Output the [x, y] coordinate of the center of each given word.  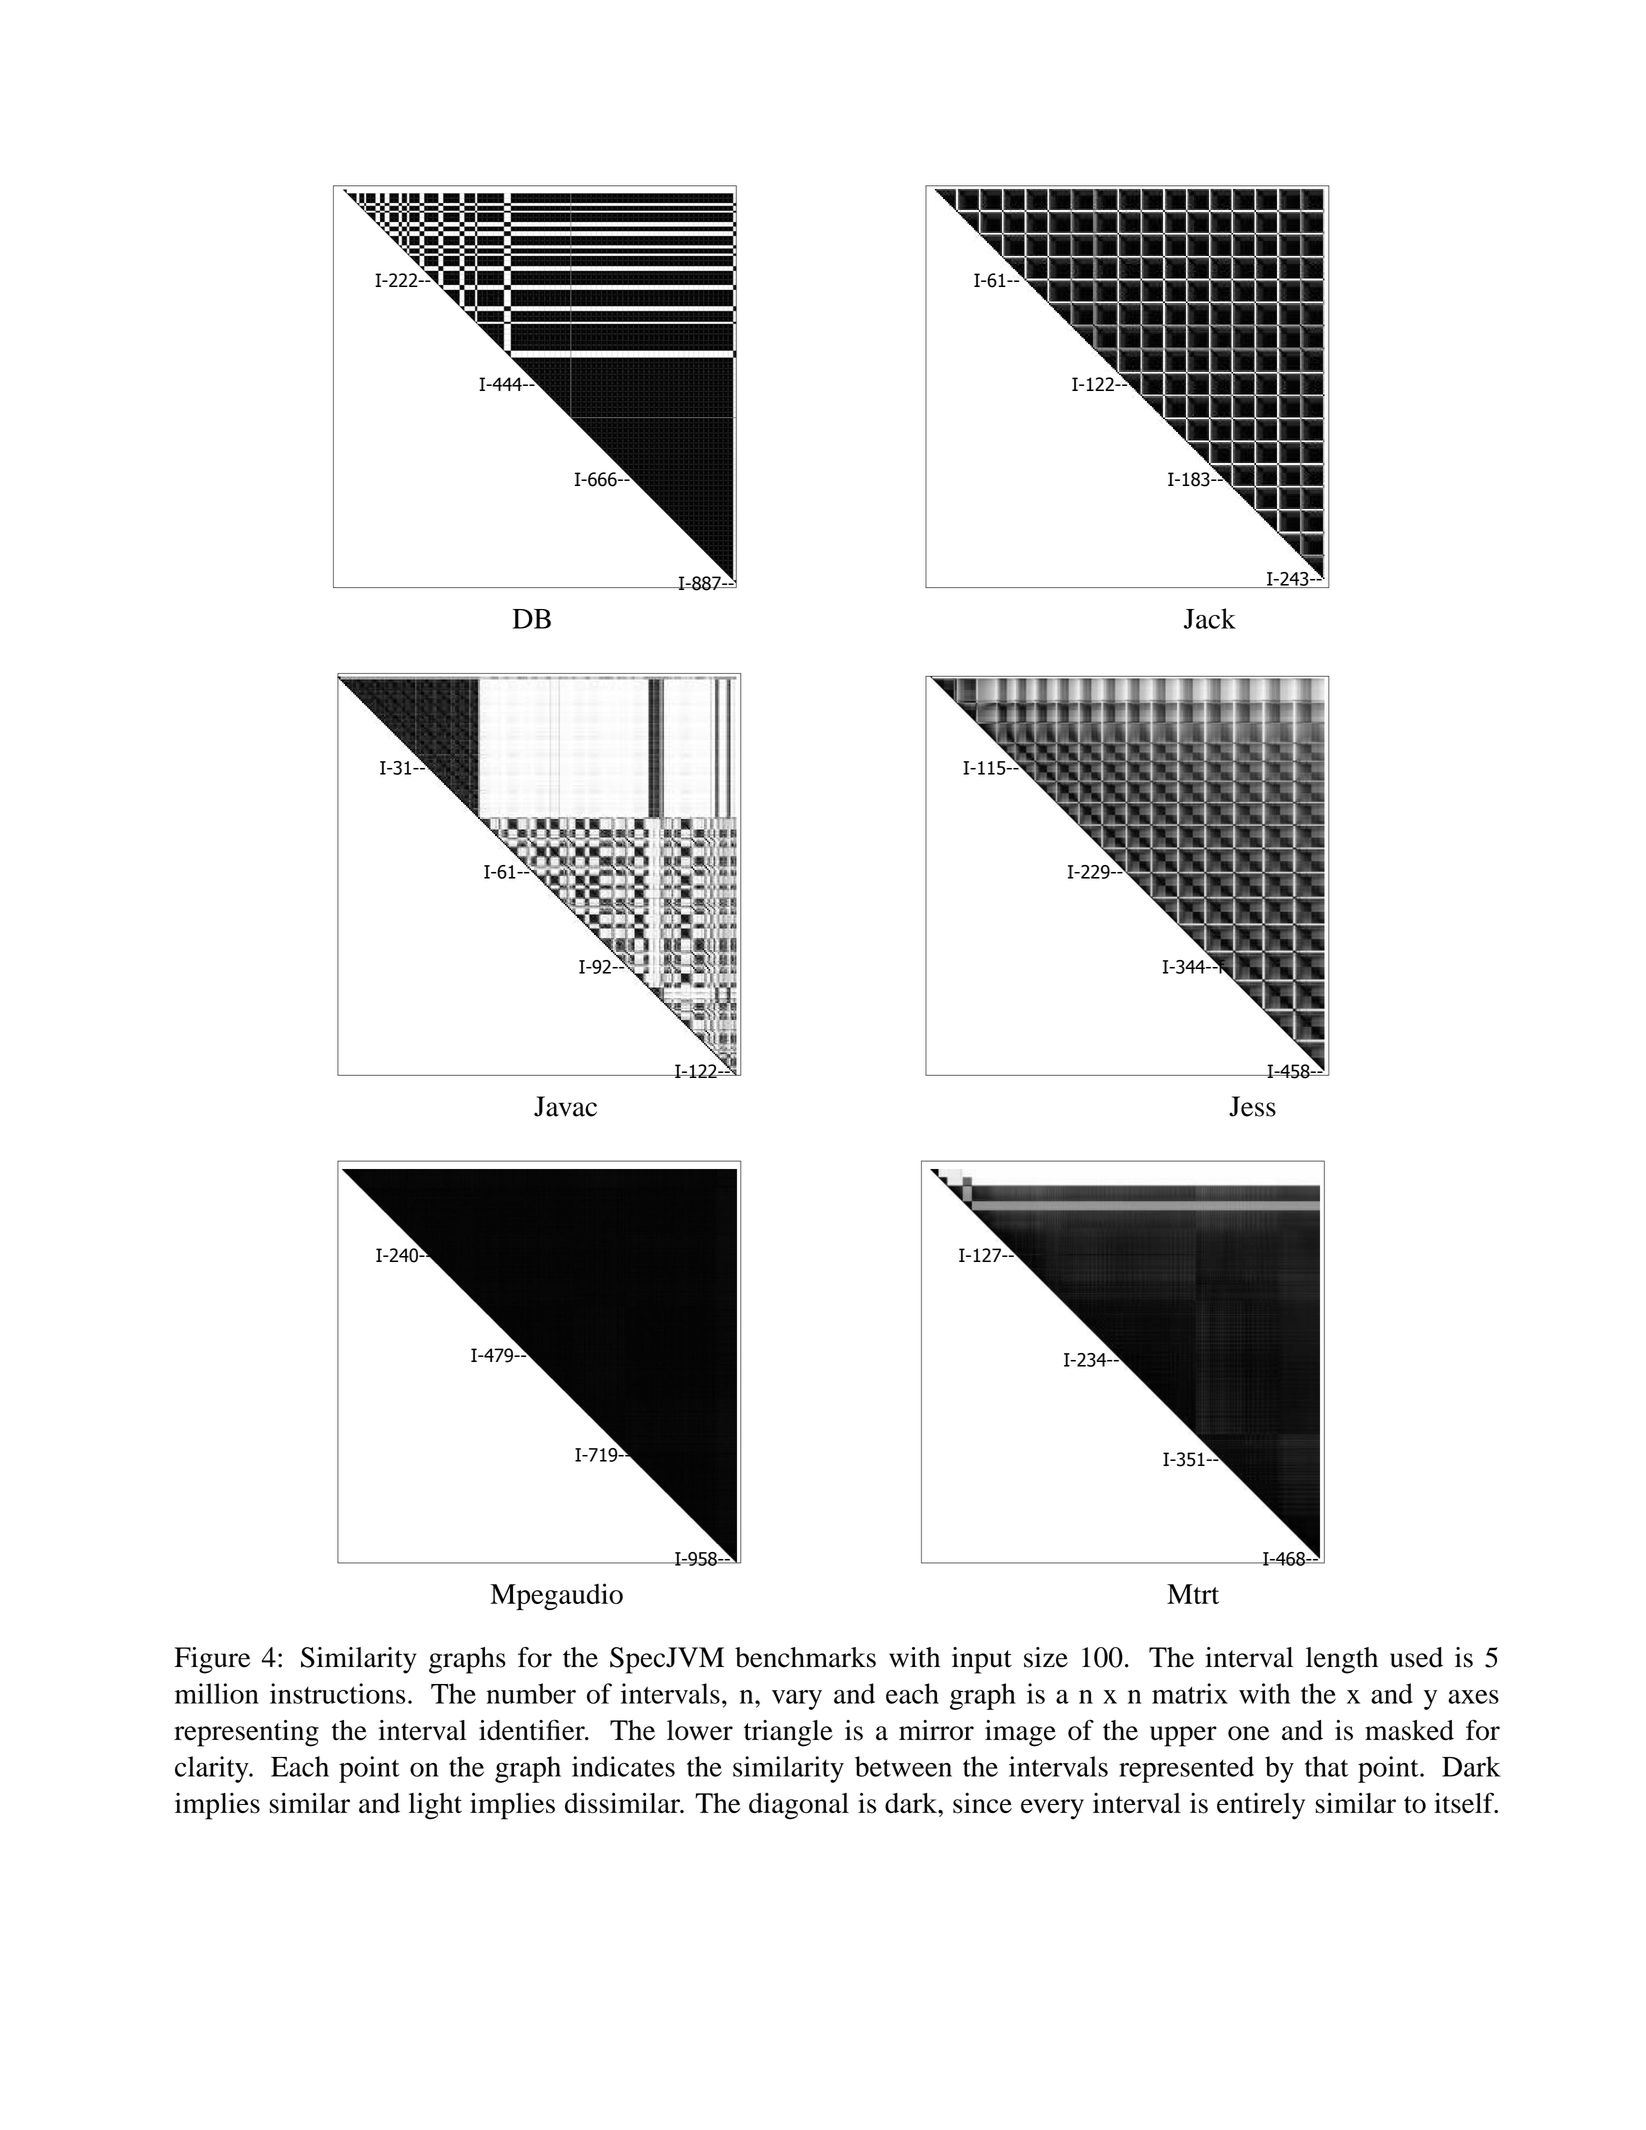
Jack [1210, 618]
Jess [1252, 1106]
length [1342, 1660]
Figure [213, 1660]
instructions [337, 1693]
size [1046, 1657]
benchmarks [805, 1657]
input [982, 1660]
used [1416, 1657]
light [435, 1806]
